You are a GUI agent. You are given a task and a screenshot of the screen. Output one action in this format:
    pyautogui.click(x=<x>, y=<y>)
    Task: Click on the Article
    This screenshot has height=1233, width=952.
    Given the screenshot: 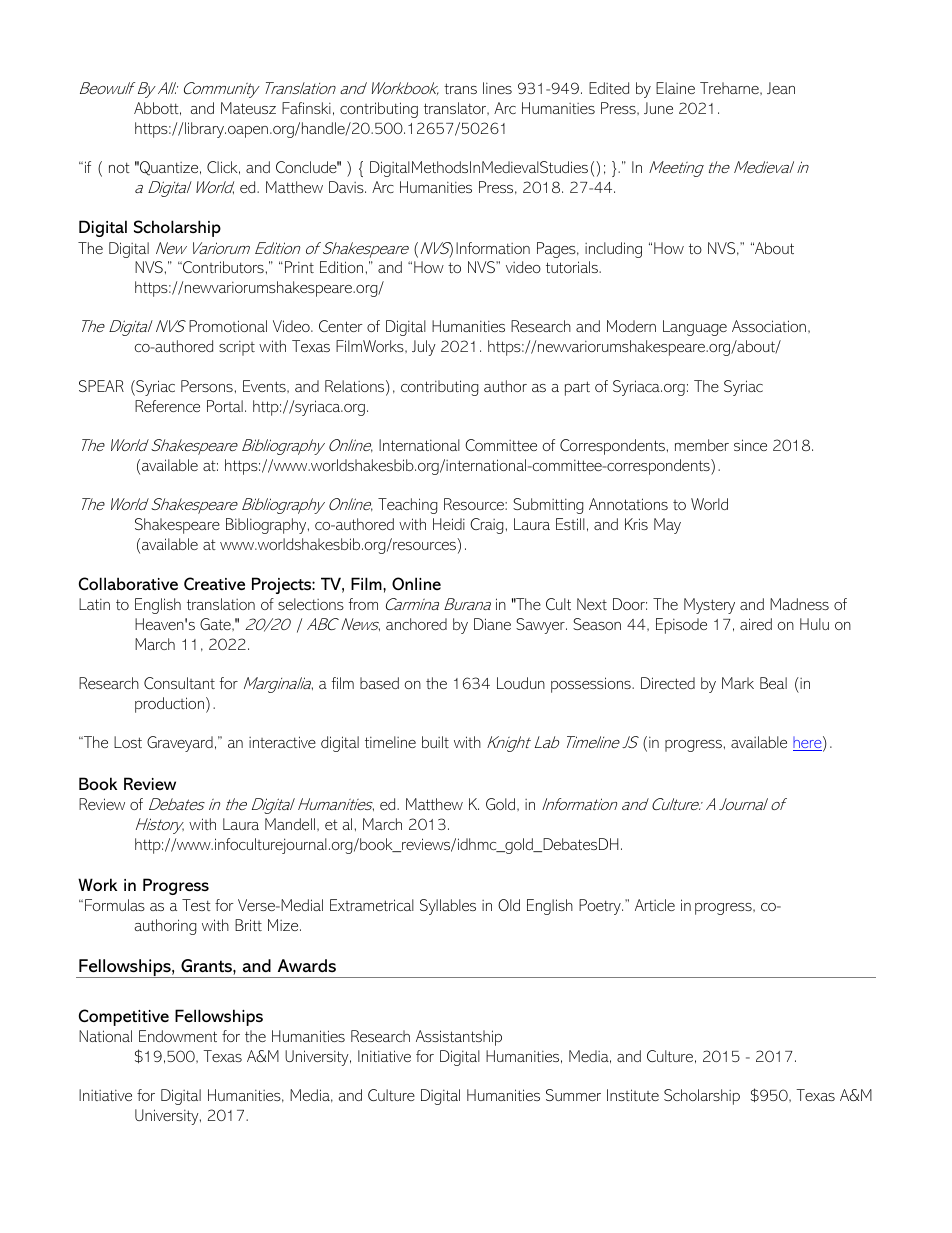 What is the action you would take?
    pyautogui.click(x=655, y=905)
